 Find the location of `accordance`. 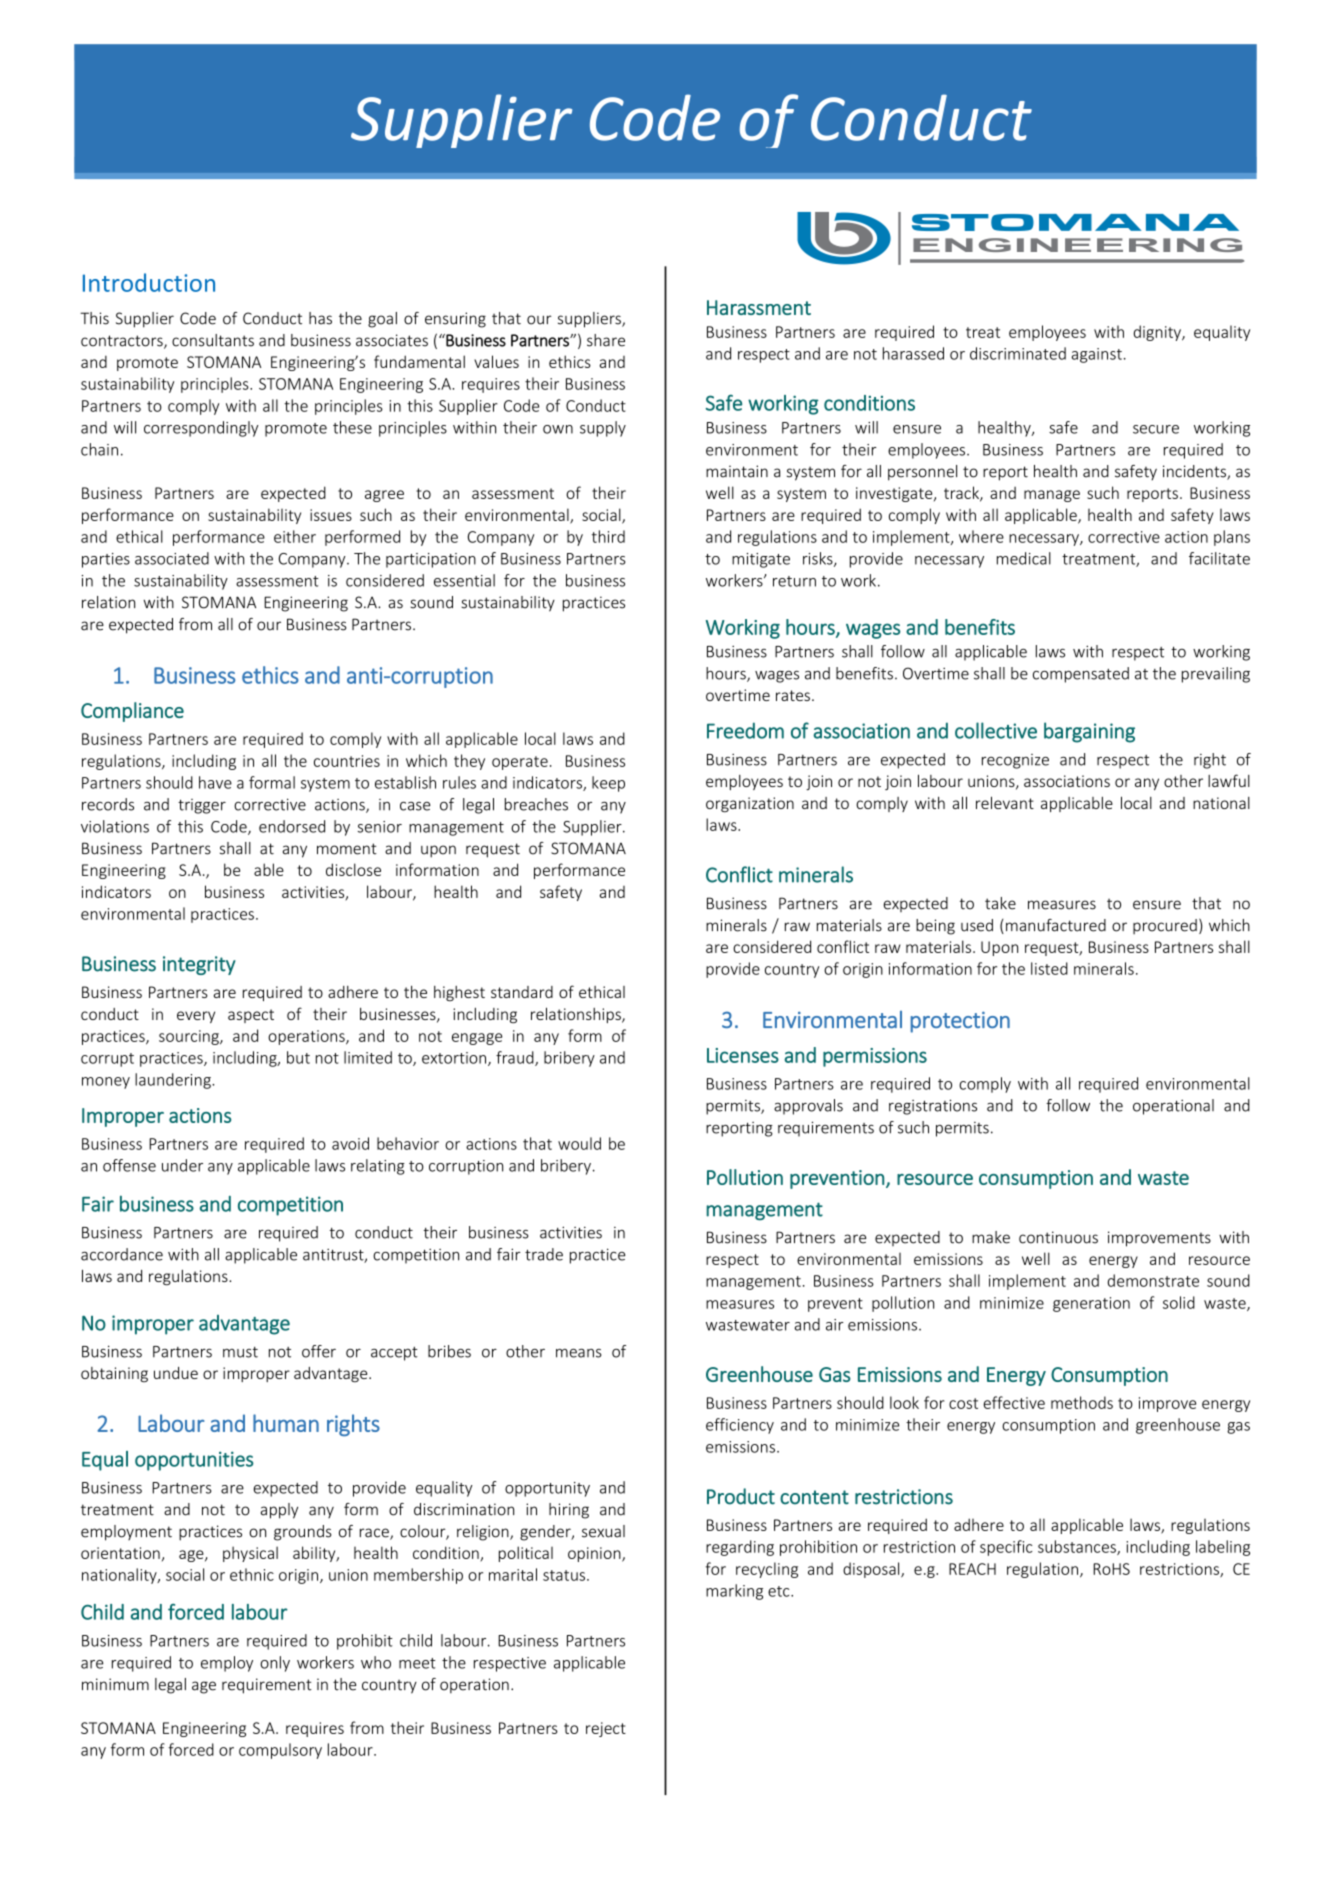

accordance is located at coordinates (122, 1254).
